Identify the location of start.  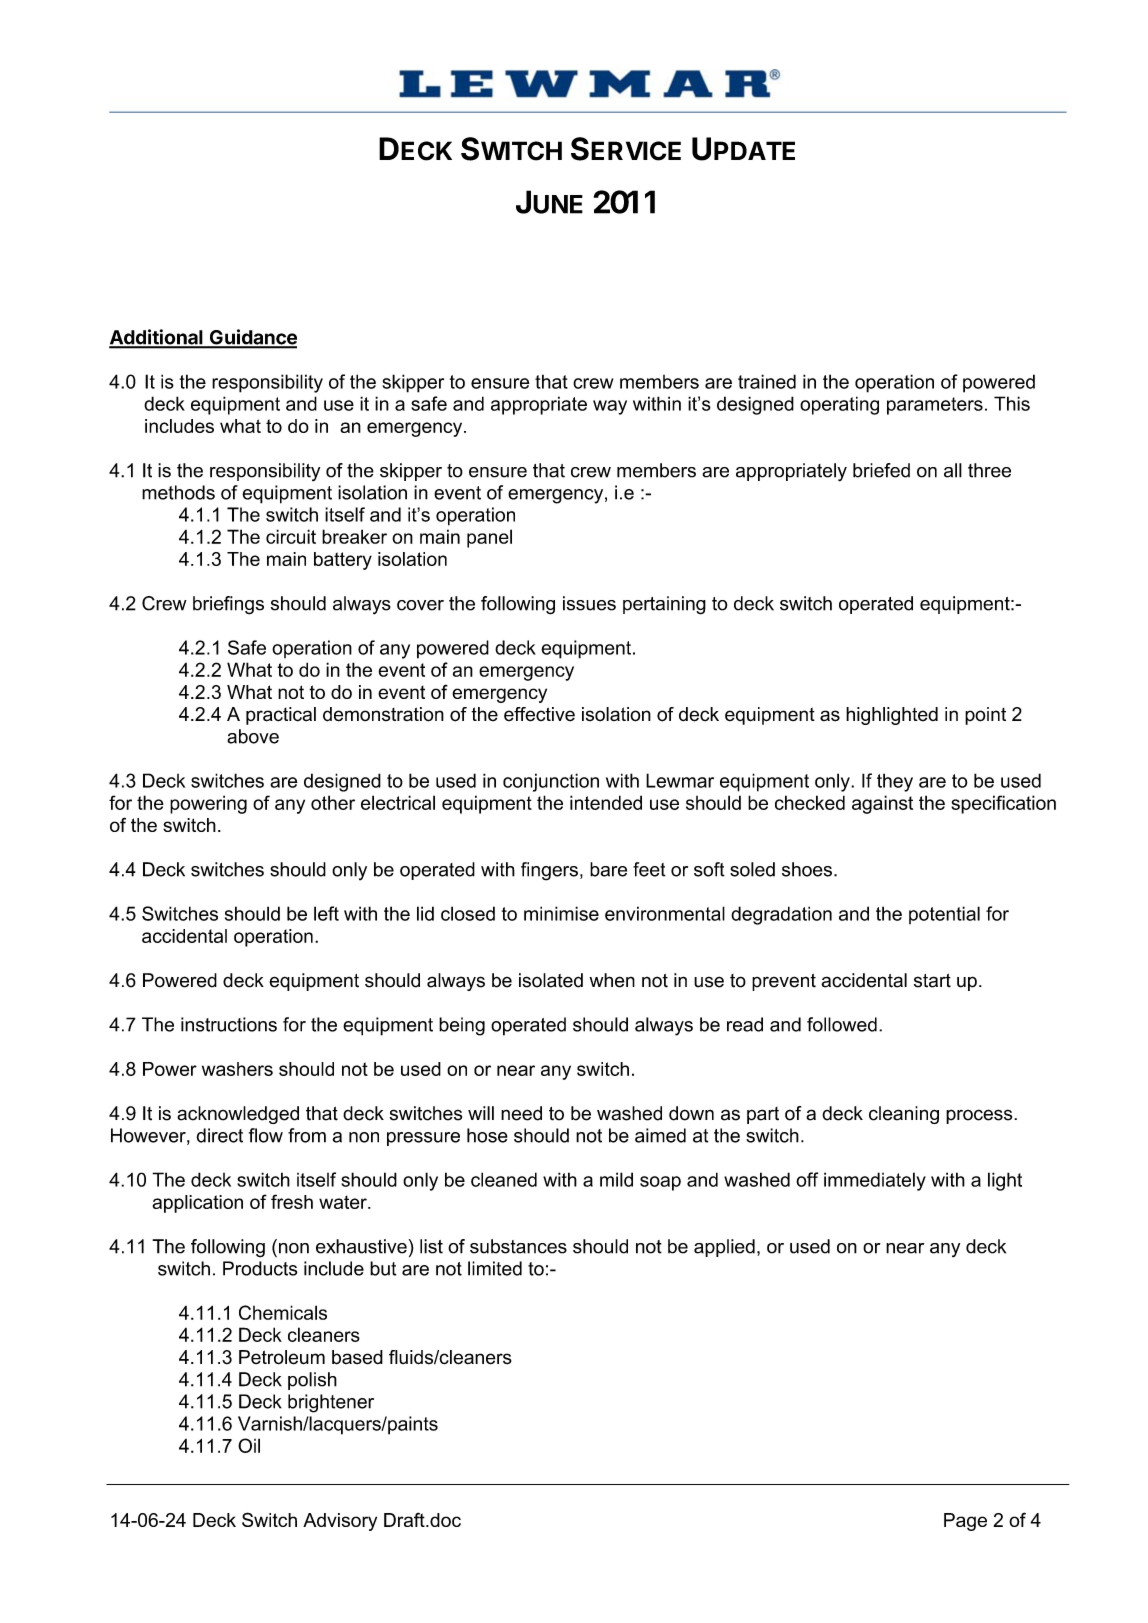
(932, 980).
